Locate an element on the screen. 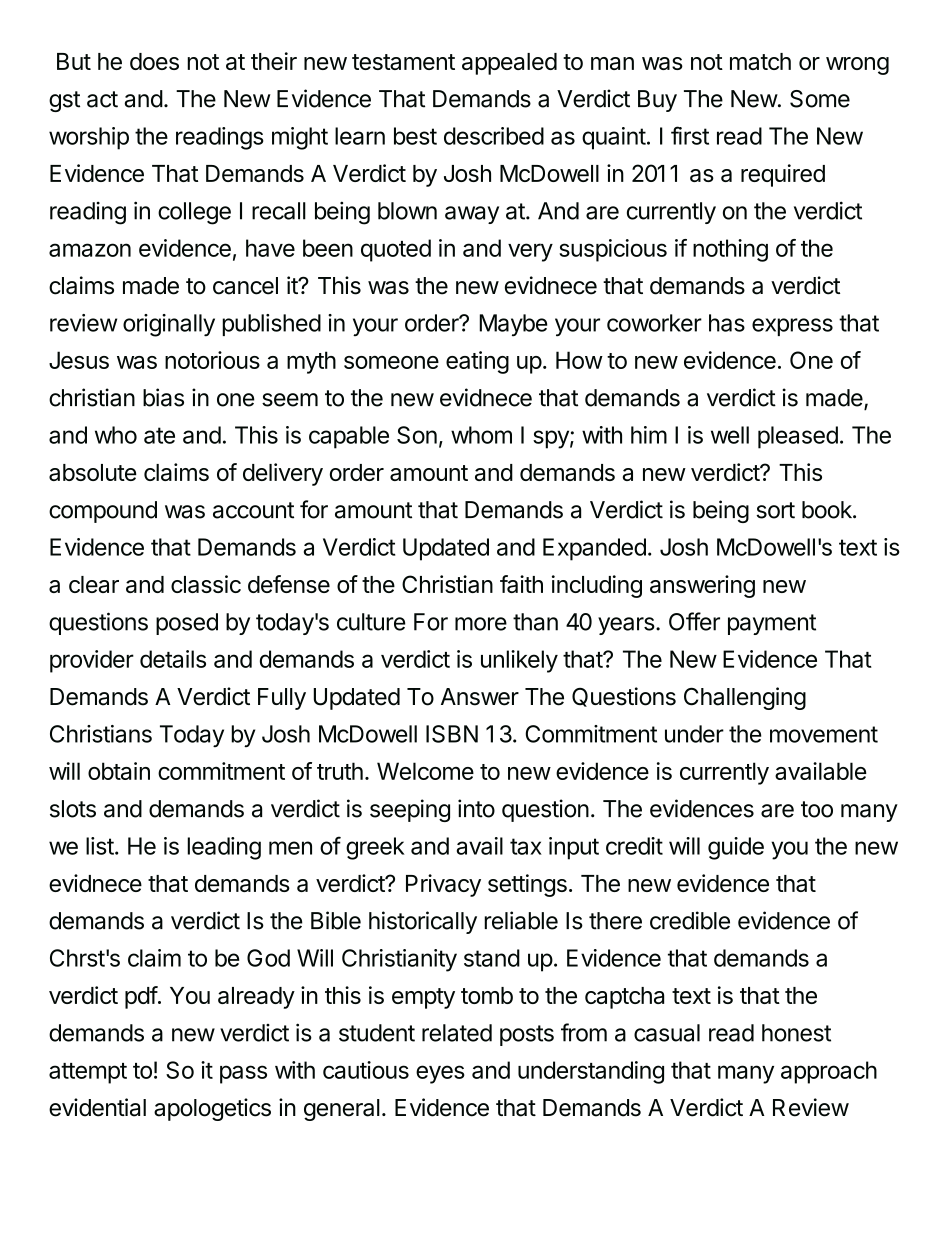  faith is located at coordinates (521, 584).
